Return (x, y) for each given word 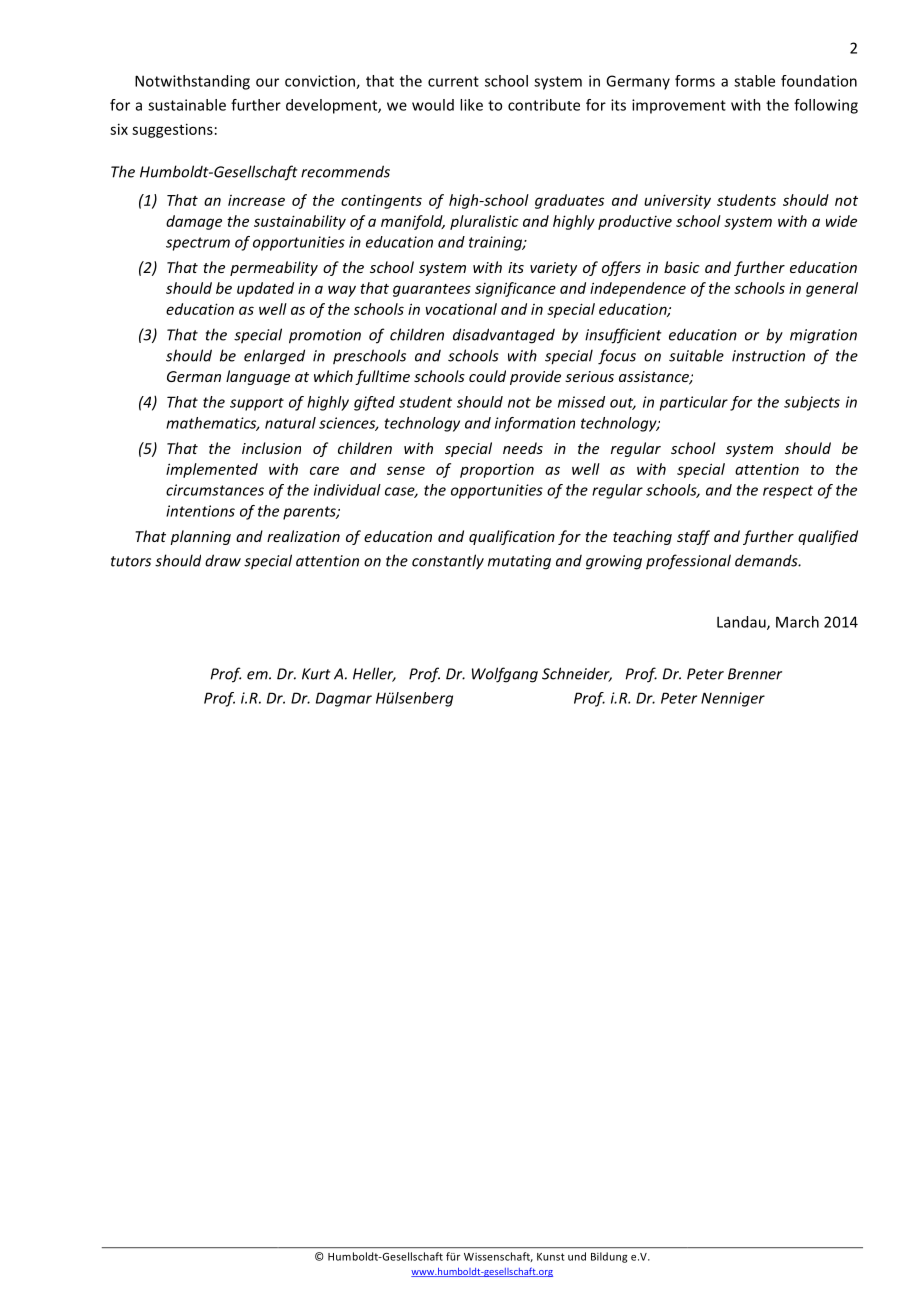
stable (754, 81)
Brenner (755, 674)
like (471, 105)
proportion (497, 470)
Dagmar (344, 699)
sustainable (187, 105)
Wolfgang (505, 675)
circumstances (215, 490)
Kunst (551, 1257)
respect (788, 492)
